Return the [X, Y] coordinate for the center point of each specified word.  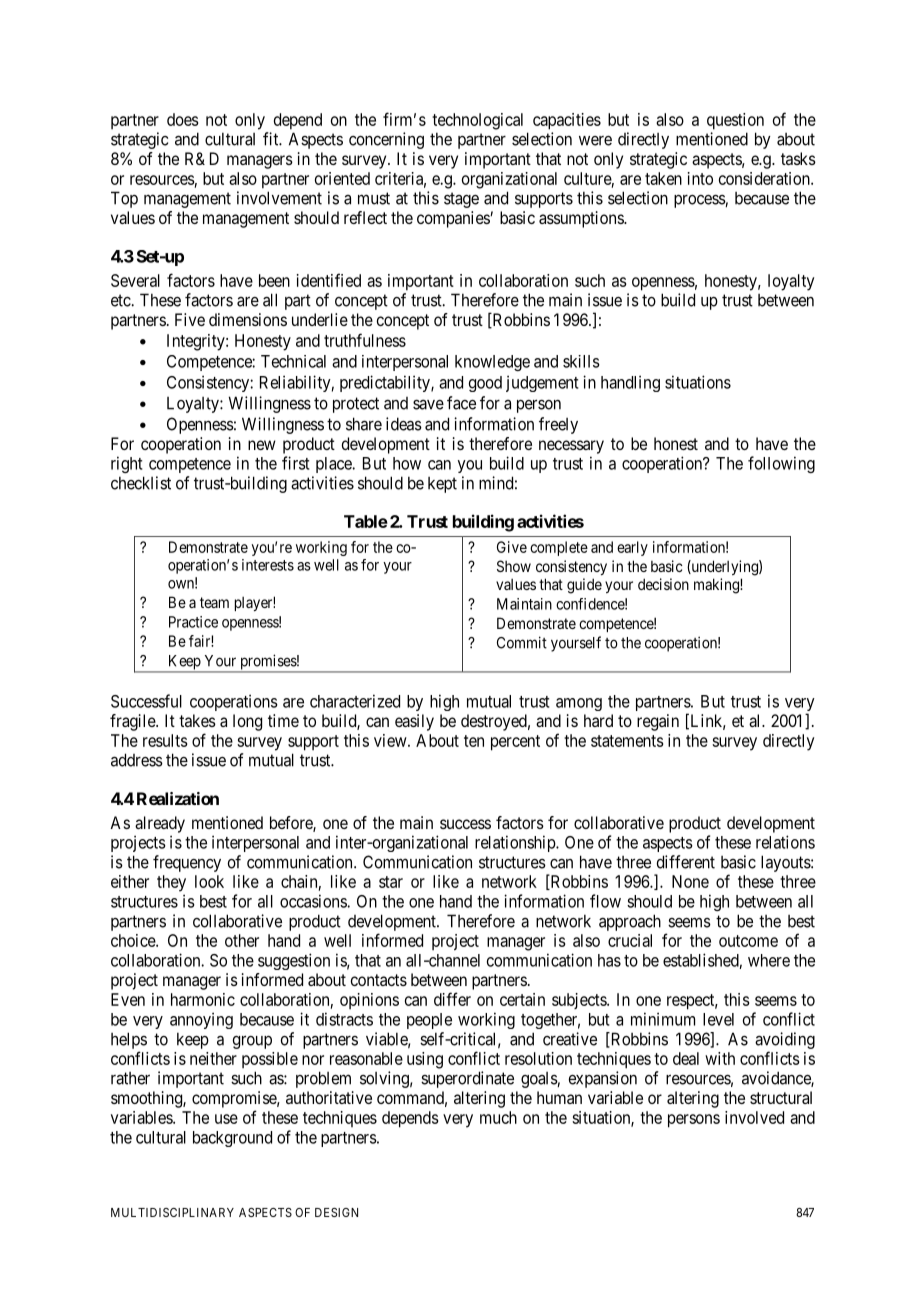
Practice [193, 622]
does [183, 119]
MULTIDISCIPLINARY [172, 1212]
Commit [522, 642]
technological [477, 121]
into [700, 178]
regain [658, 722]
